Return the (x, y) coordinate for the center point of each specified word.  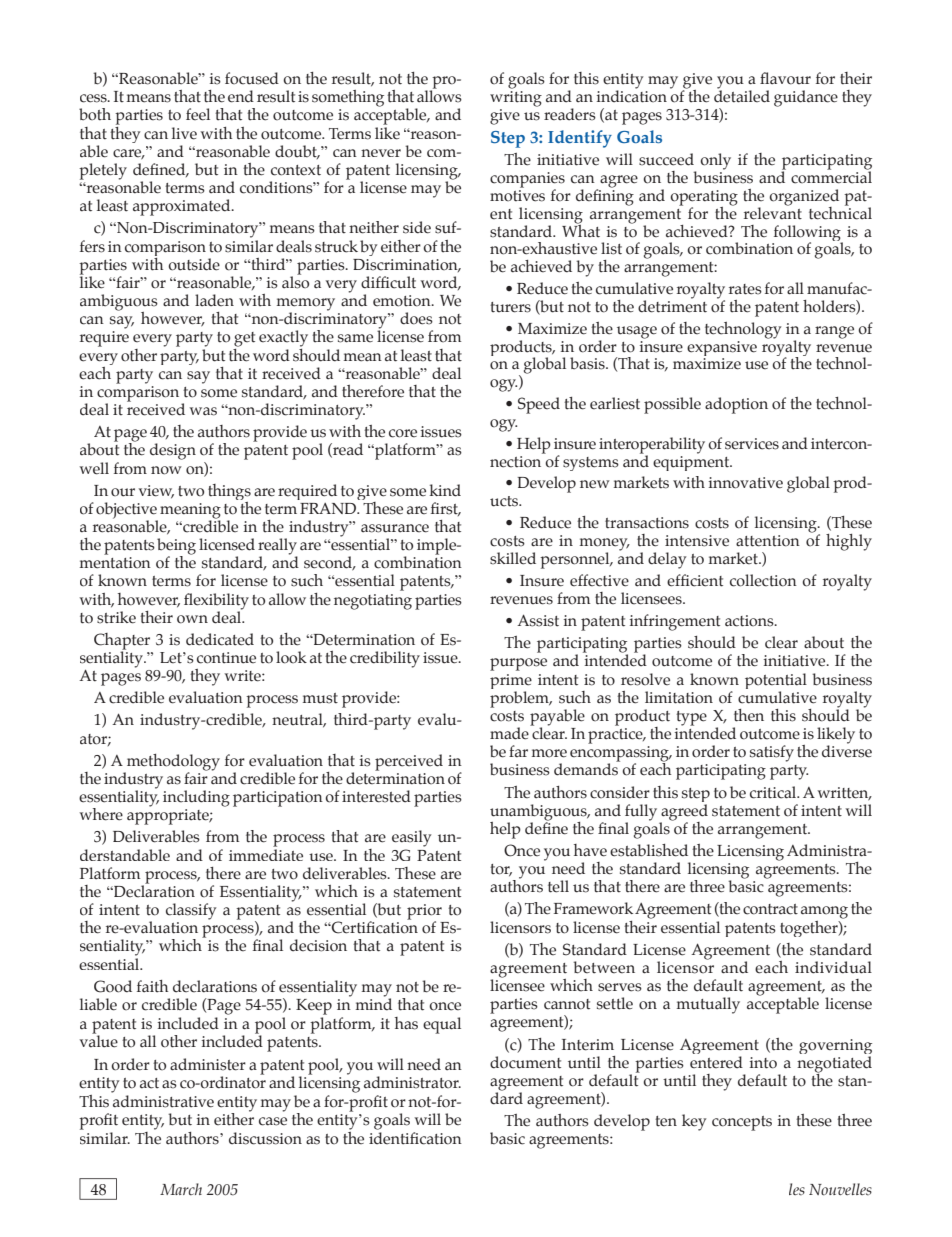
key (694, 1122)
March (181, 1189)
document (525, 1062)
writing (516, 99)
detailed (742, 95)
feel (198, 114)
